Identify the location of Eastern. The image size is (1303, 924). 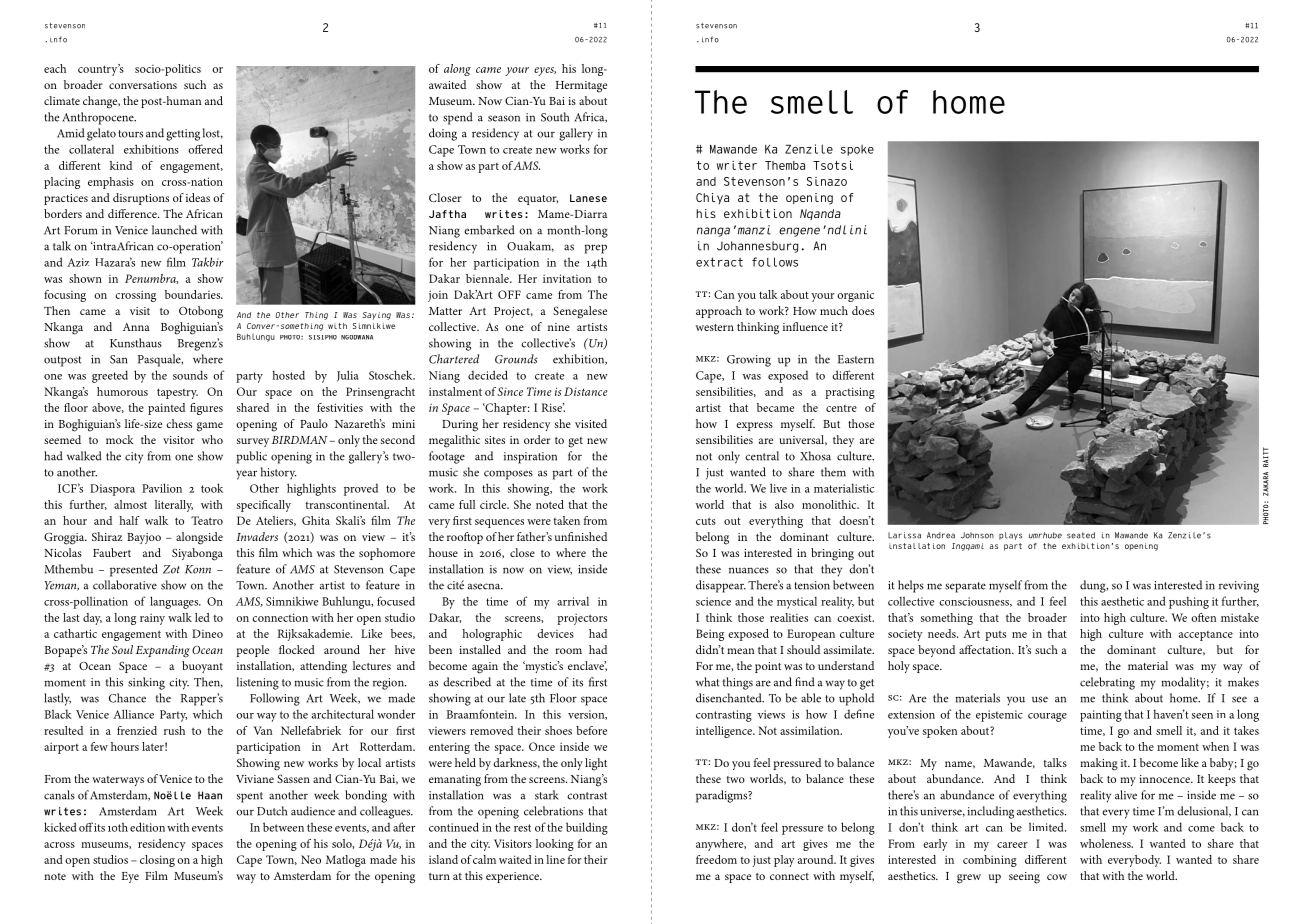
(856, 359).
